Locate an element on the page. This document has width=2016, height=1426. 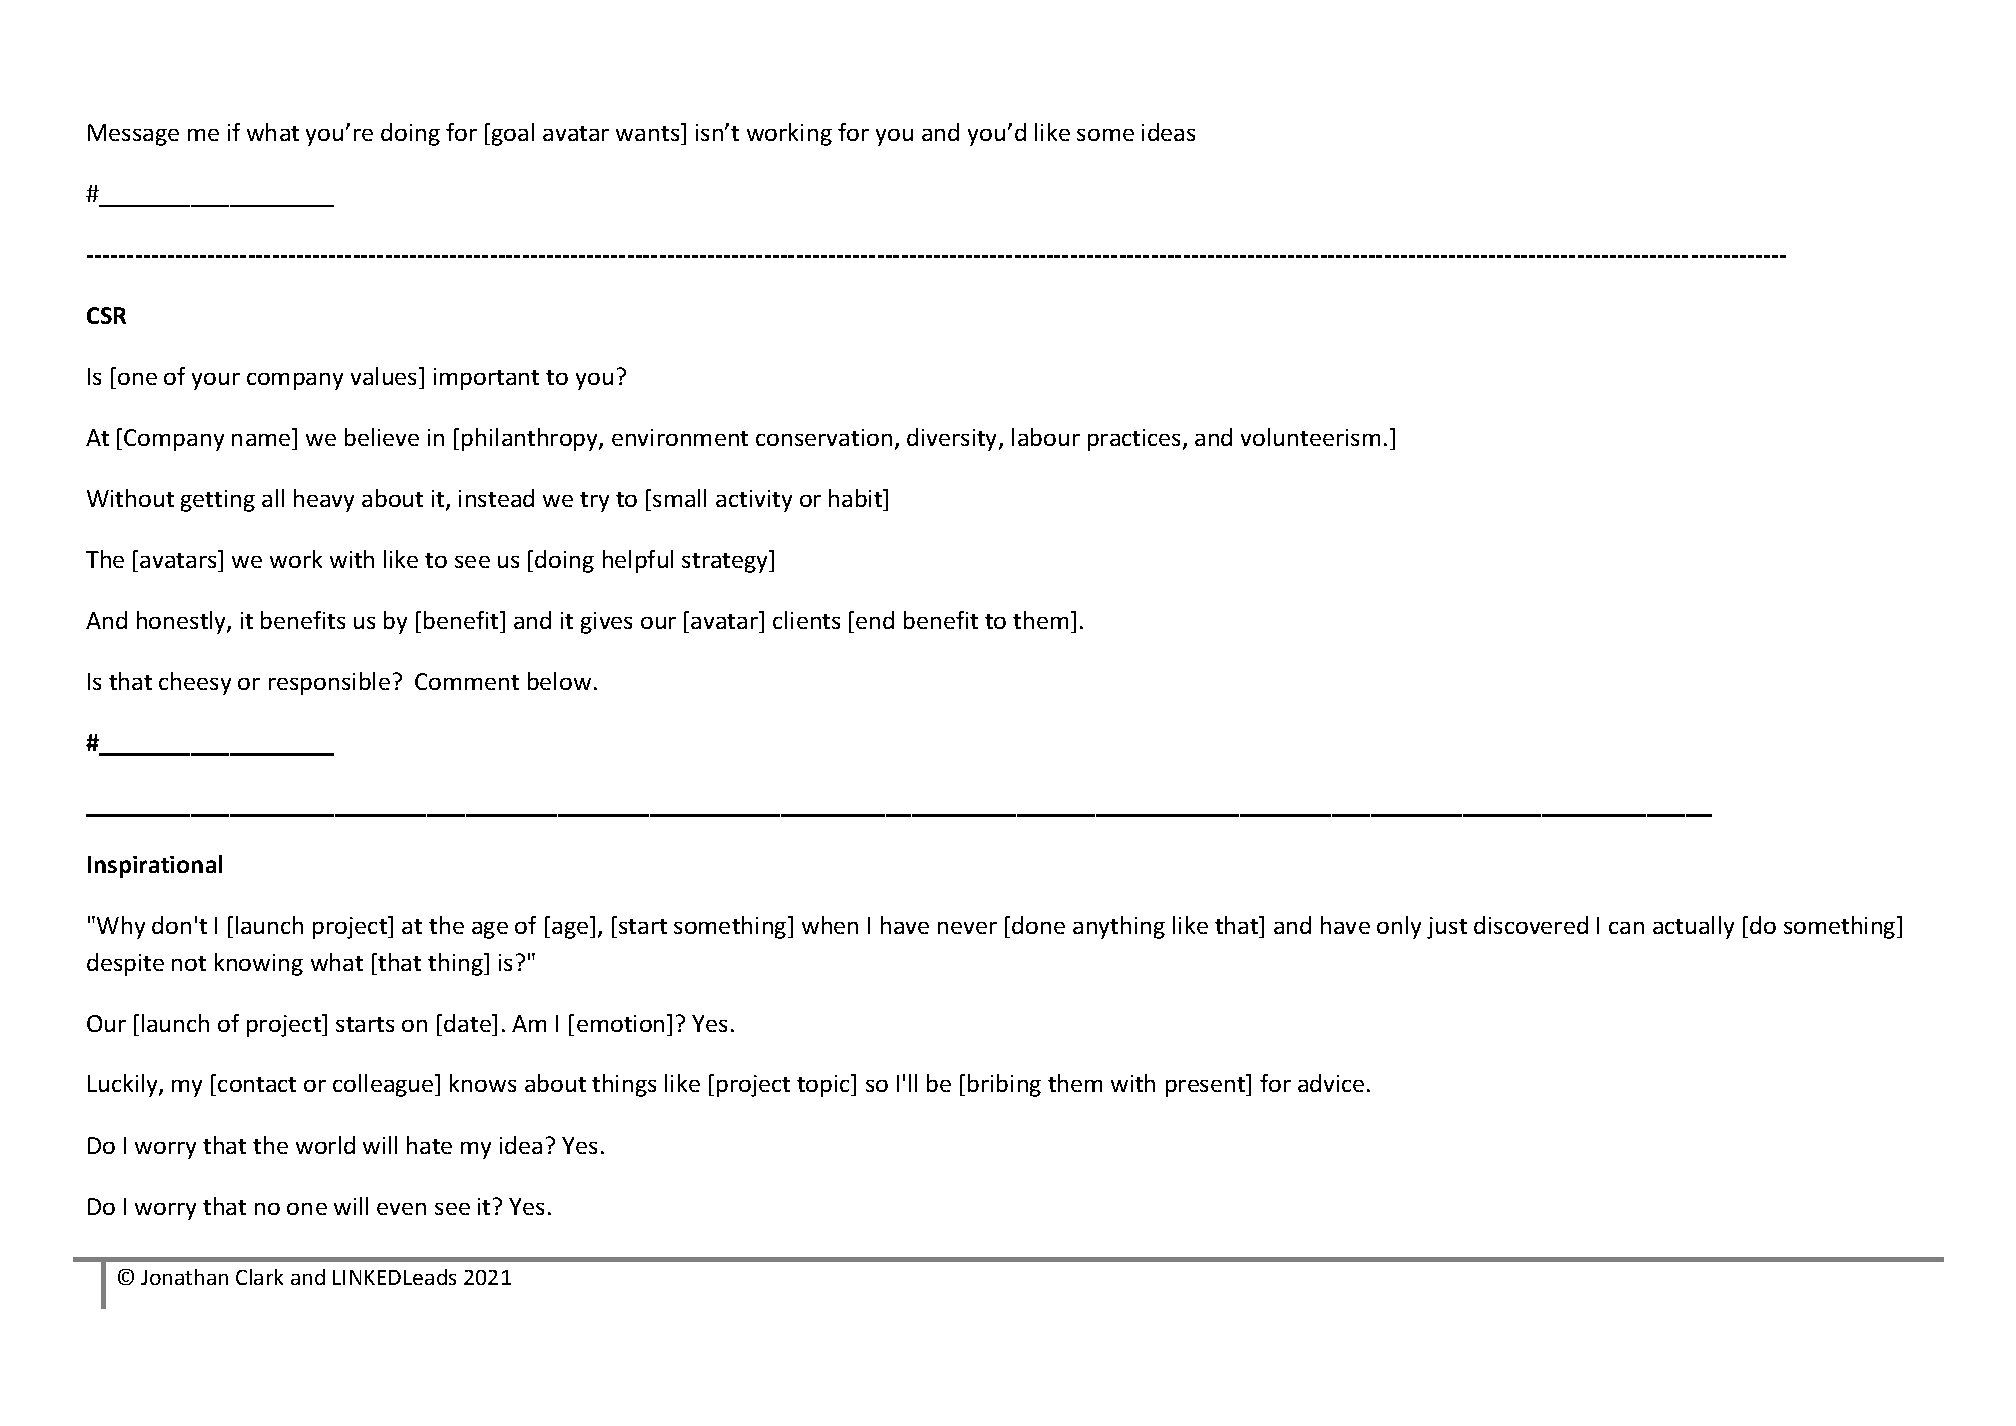
Message is located at coordinates (133, 135).
